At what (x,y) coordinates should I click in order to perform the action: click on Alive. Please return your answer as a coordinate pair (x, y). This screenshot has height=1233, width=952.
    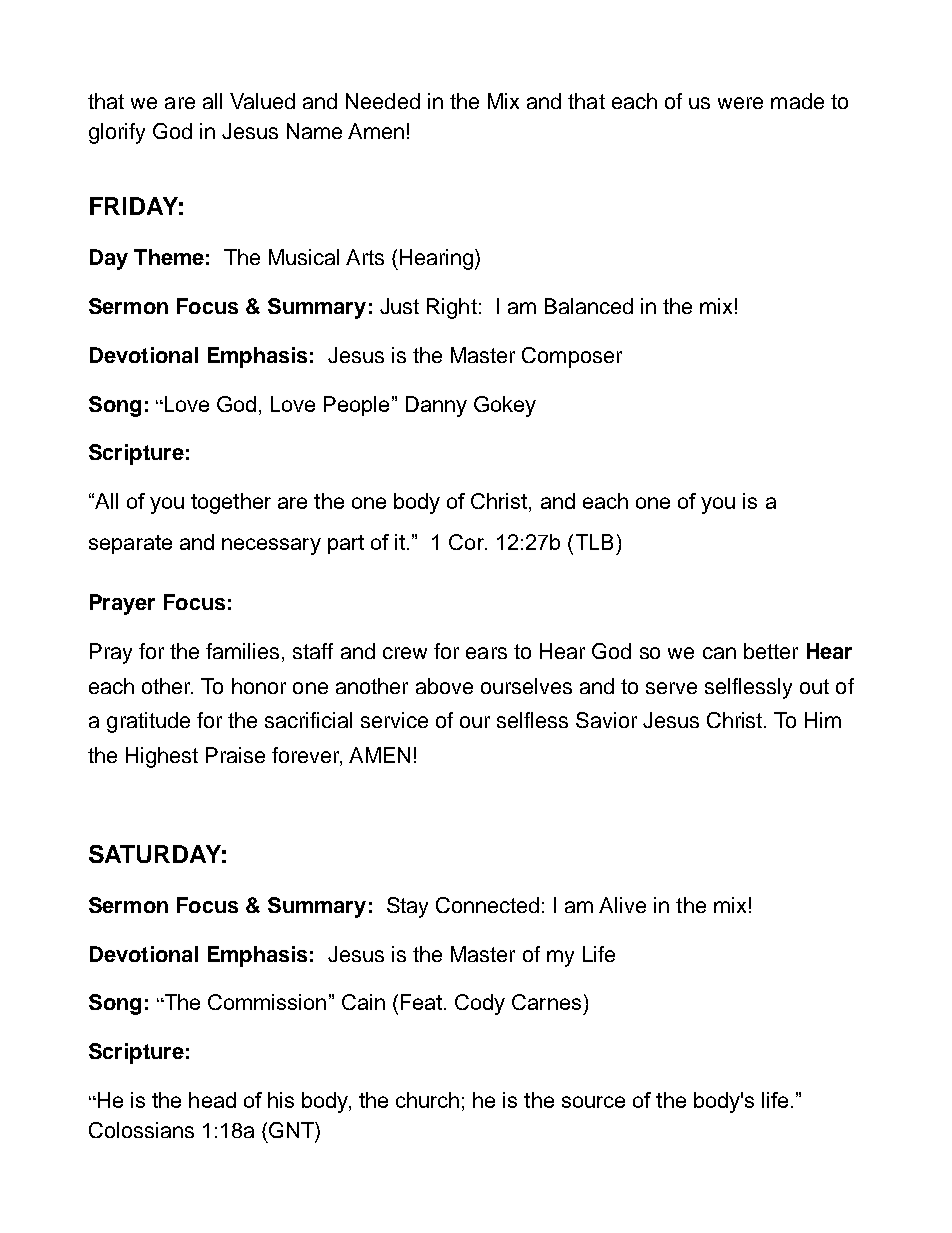
    Looking at the image, I should click on (622, 905).
